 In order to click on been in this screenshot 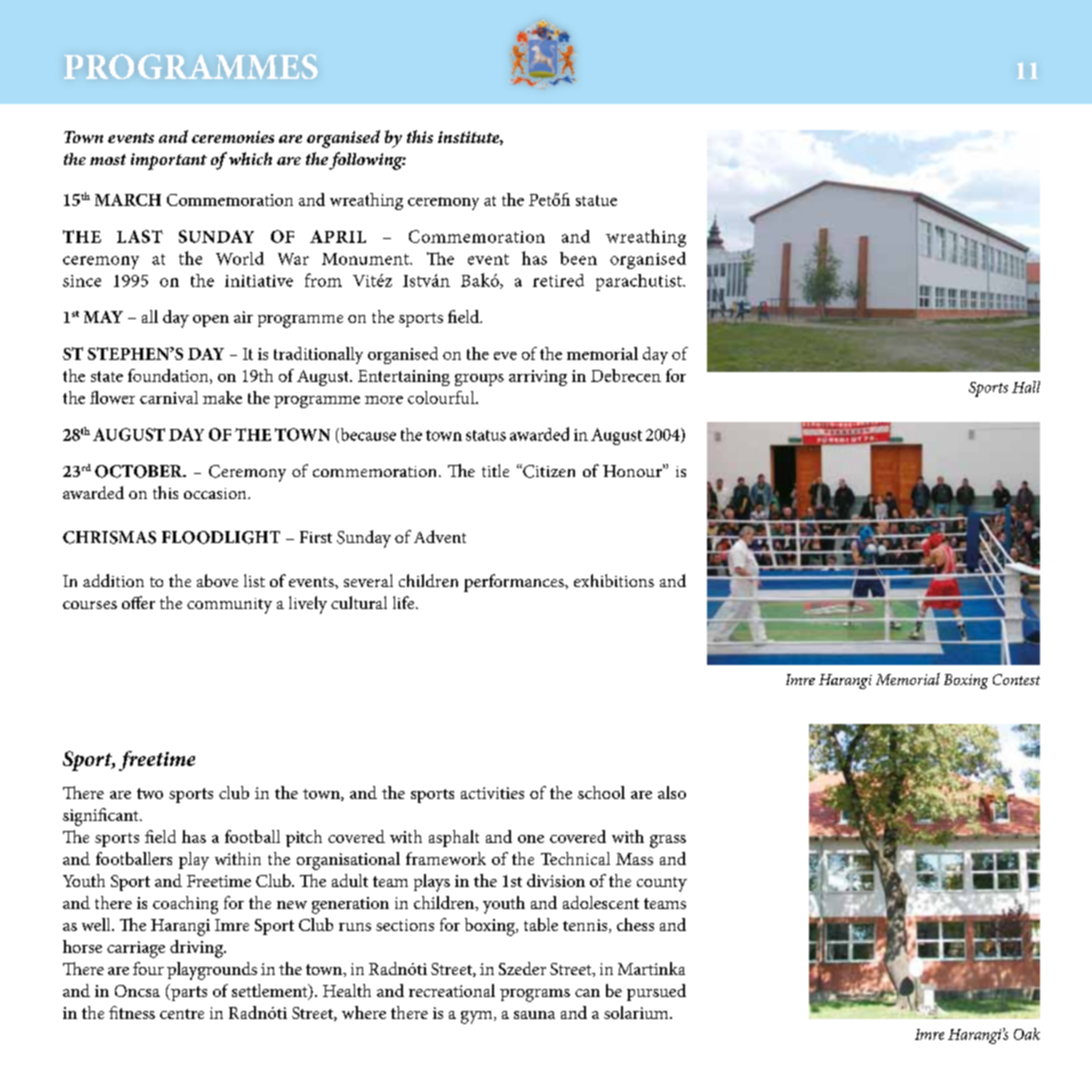, I will do `click(578, 258)`.
